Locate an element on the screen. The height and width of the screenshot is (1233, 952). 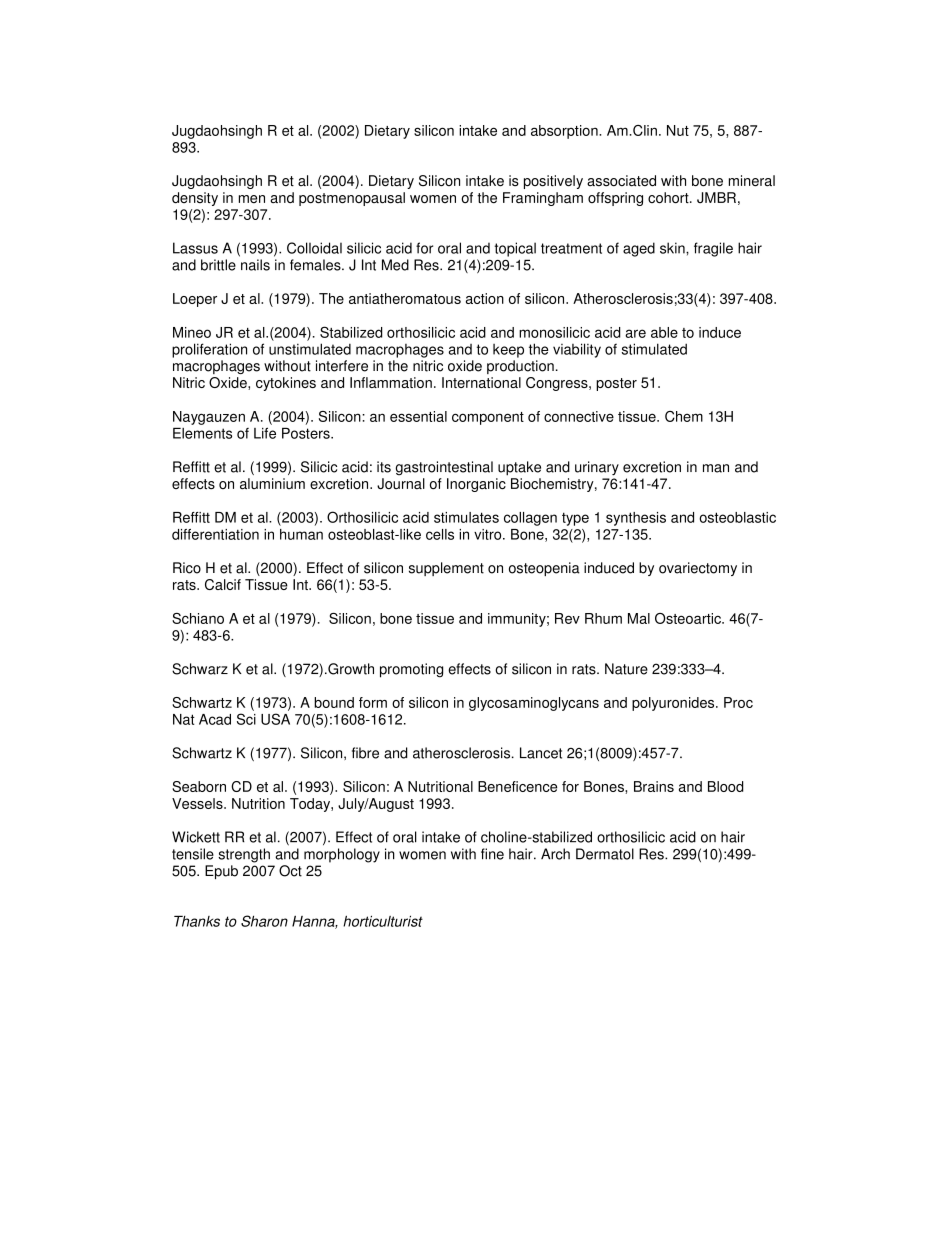
cohort is located at coordinates (669, 198).
